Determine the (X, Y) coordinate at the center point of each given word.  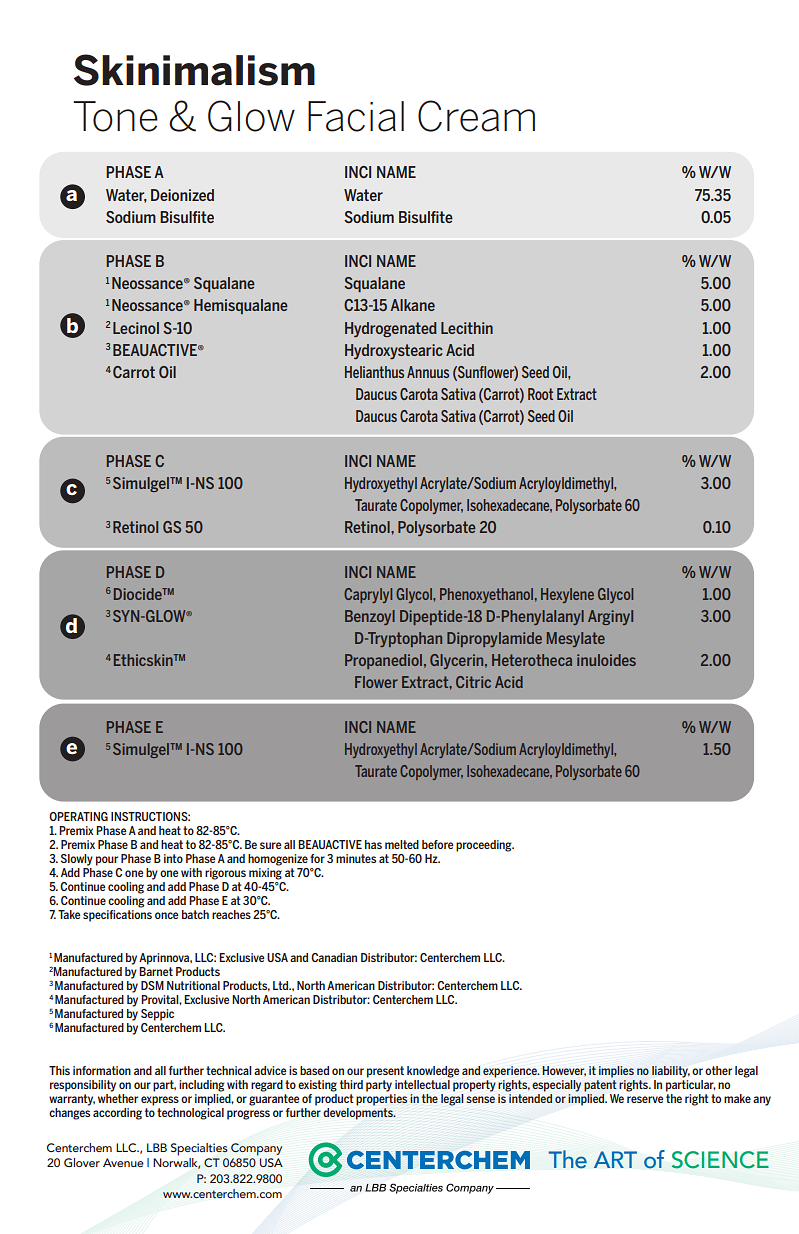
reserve (645, 1099)
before (437, 844)
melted (402, 844)
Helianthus (374, 372)
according (117, 1114)
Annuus (428, 372)
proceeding (485, 846)
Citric (473, 682)
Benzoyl (370, 617)
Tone (115, 116)
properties (381, 1100)
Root (540, 394)
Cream (476, 116)
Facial (356, 116)
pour (107, 861)
